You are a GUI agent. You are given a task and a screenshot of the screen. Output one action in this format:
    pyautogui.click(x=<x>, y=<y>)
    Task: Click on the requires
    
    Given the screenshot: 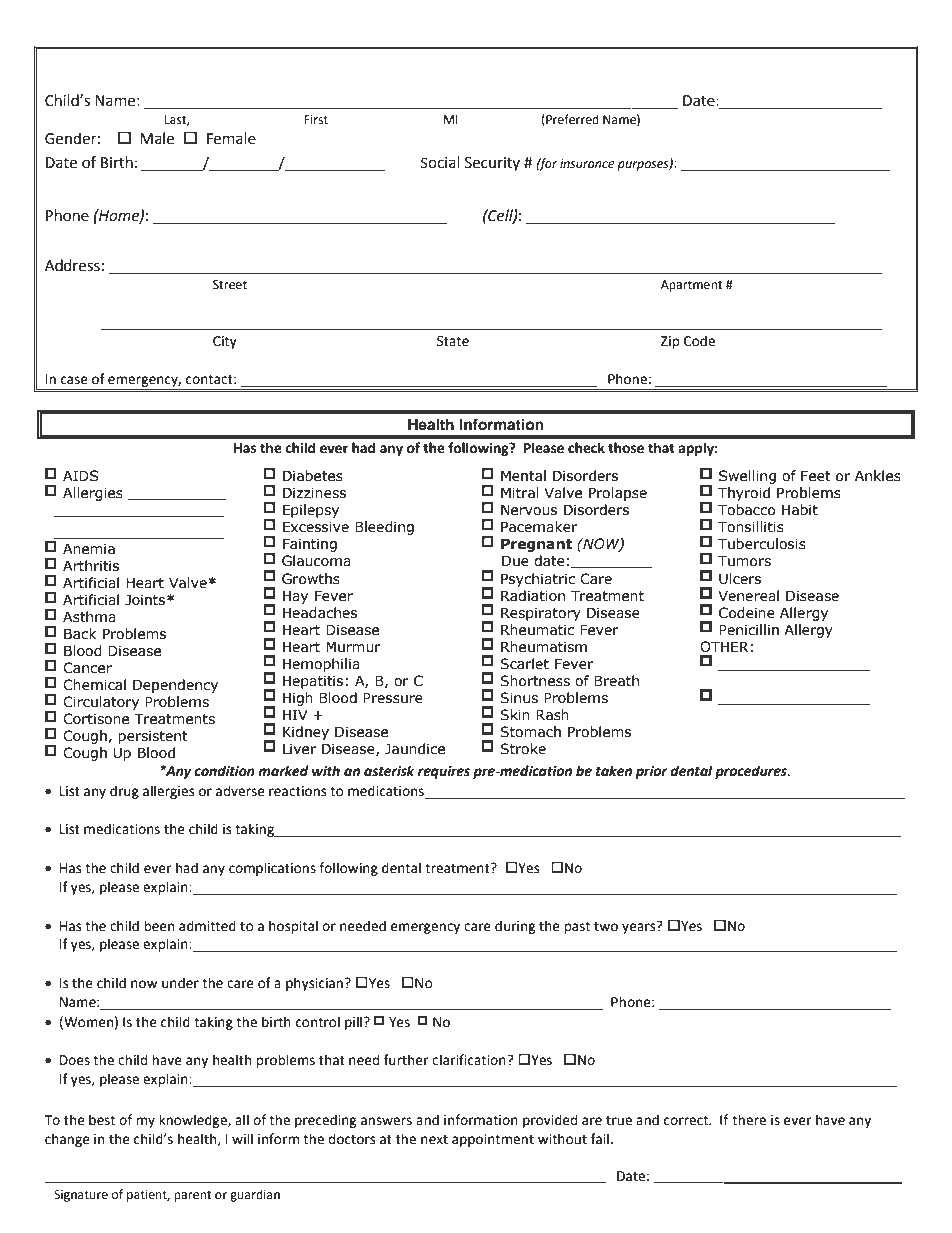 What is the action you would take?
    pyautogui.click(x=444, y=772)
